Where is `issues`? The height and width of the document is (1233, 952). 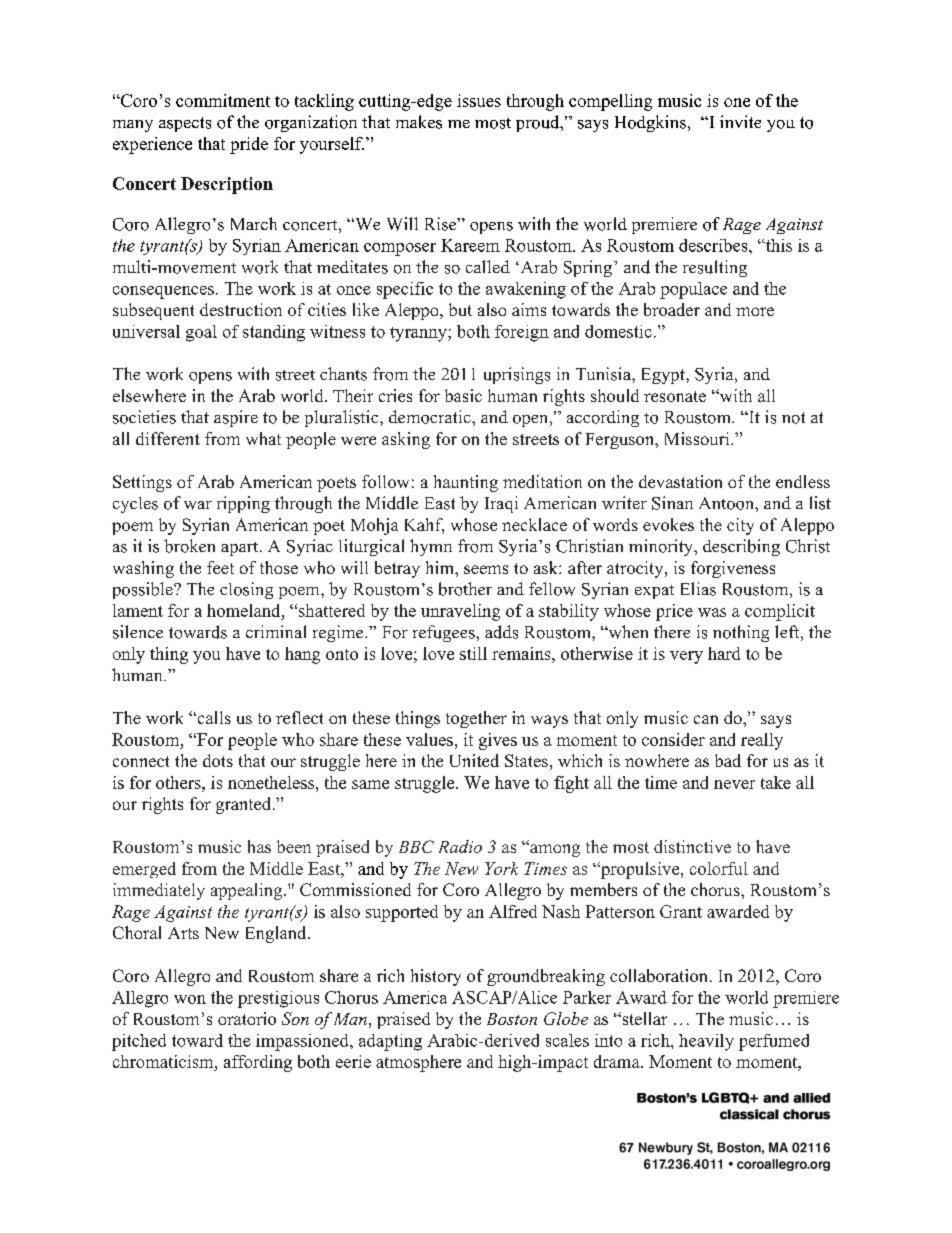 issues is located at coordinates (479, 100).
